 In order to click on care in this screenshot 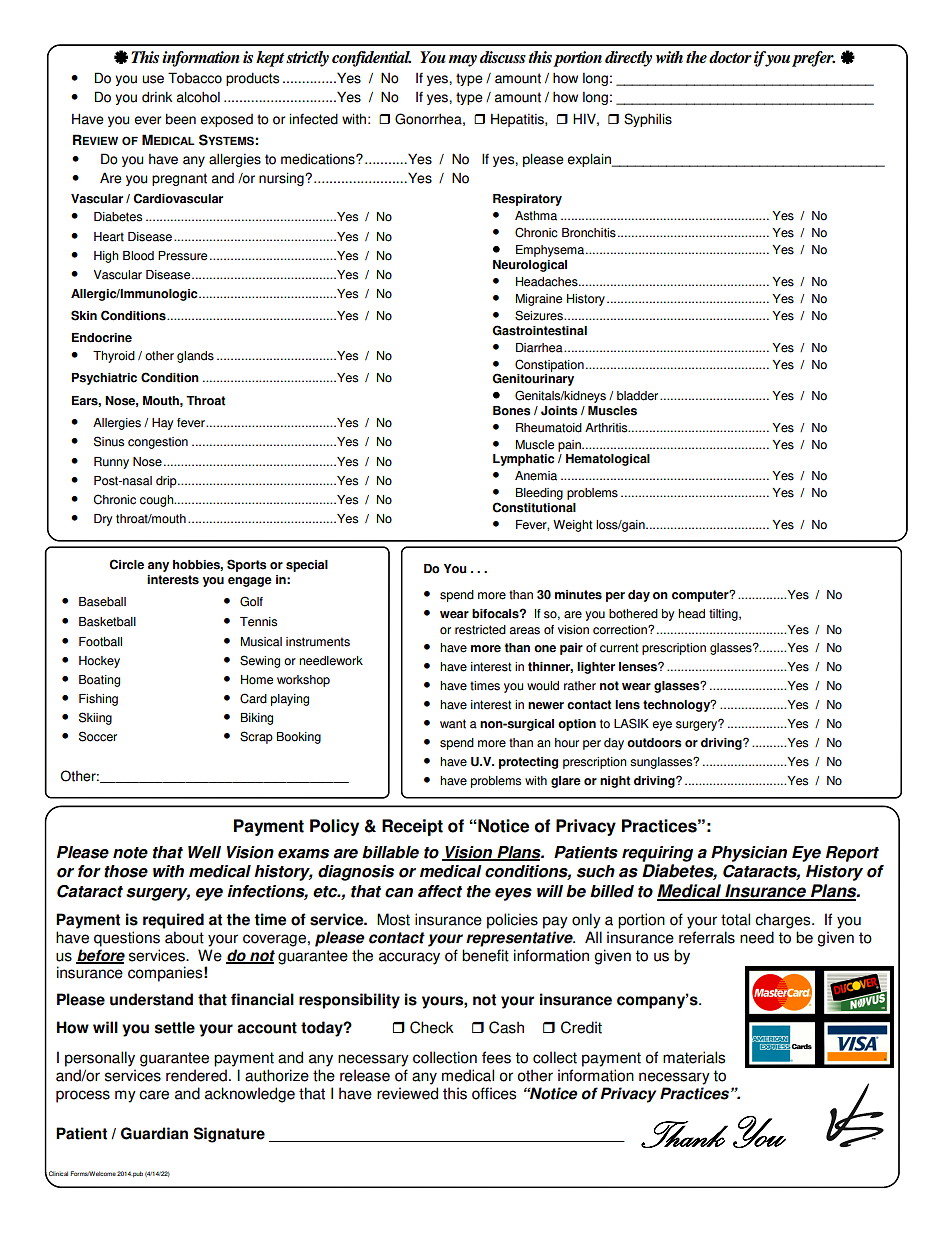, I will do `click(154, 1095)`.
